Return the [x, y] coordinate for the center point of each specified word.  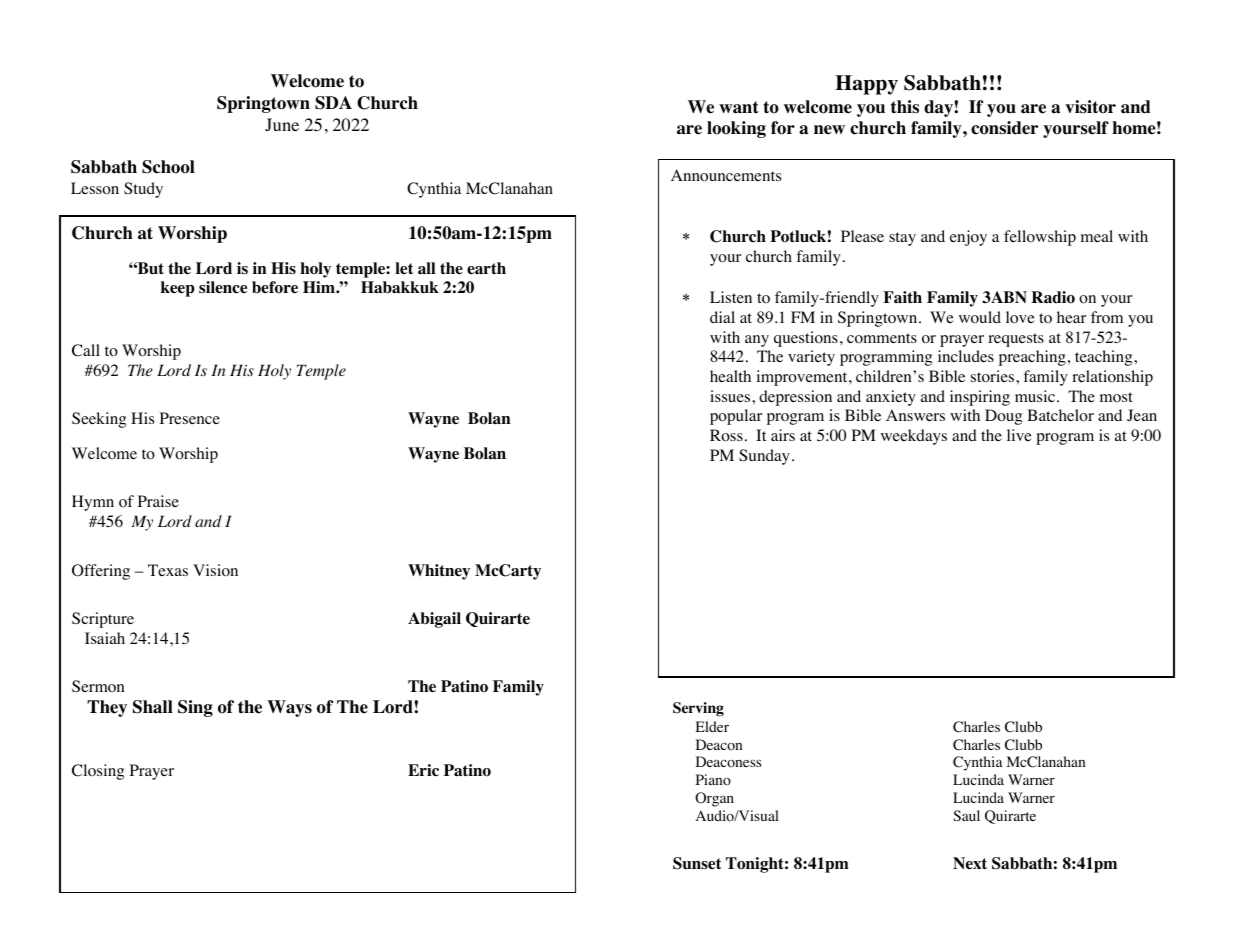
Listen [731, 297]
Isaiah [105, 638]
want [739, 107]
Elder [712, 726]
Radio [1053, 297]
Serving [698, 709]
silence [223, 287]
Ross [726, 435]
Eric [423, 770]
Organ [714, 799]
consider [1004, 128]
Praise [158, 501]
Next [970, 863]
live [1019, 435]
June [282, 124]
